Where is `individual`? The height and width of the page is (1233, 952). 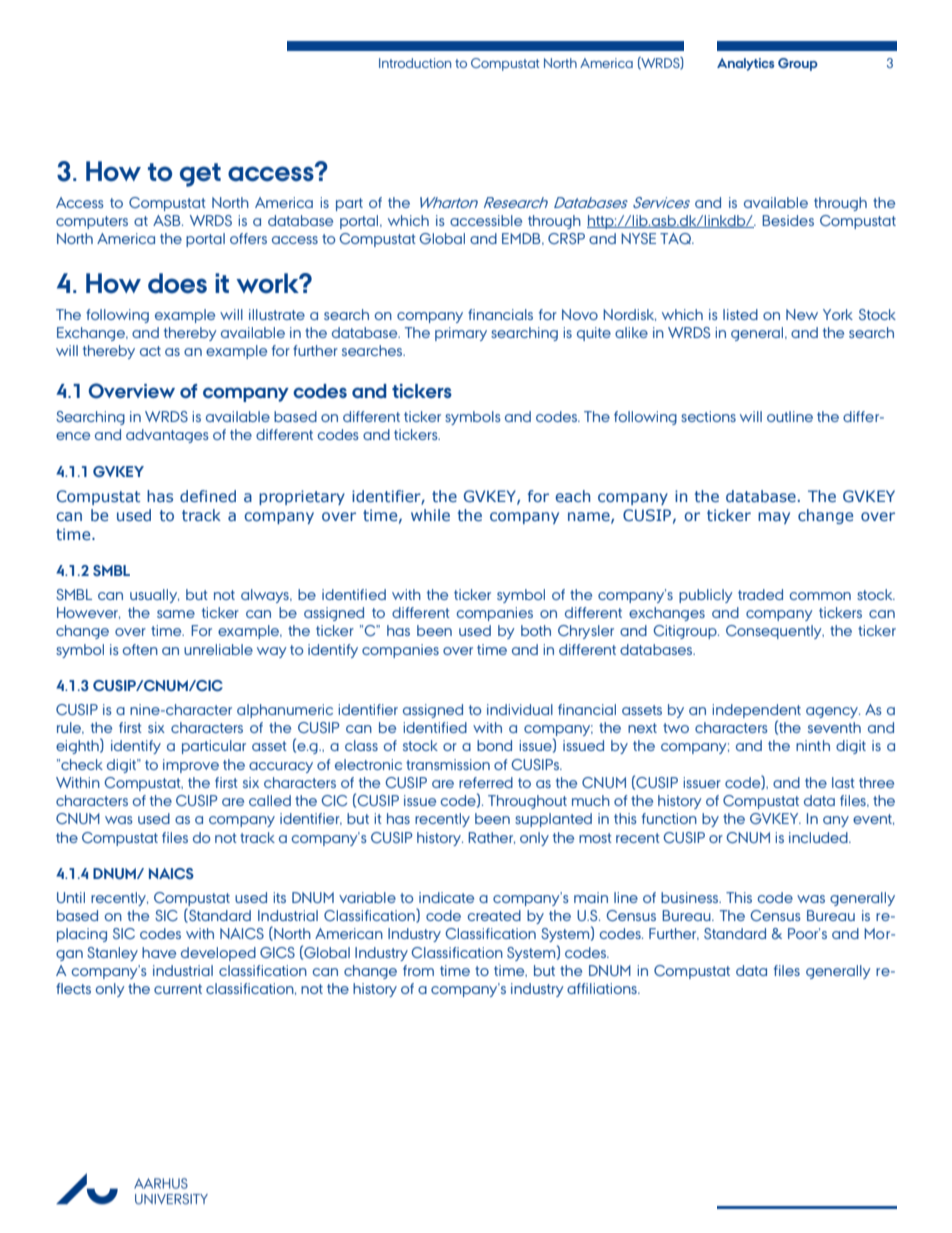
individual is located at coordinates (520, 709).
